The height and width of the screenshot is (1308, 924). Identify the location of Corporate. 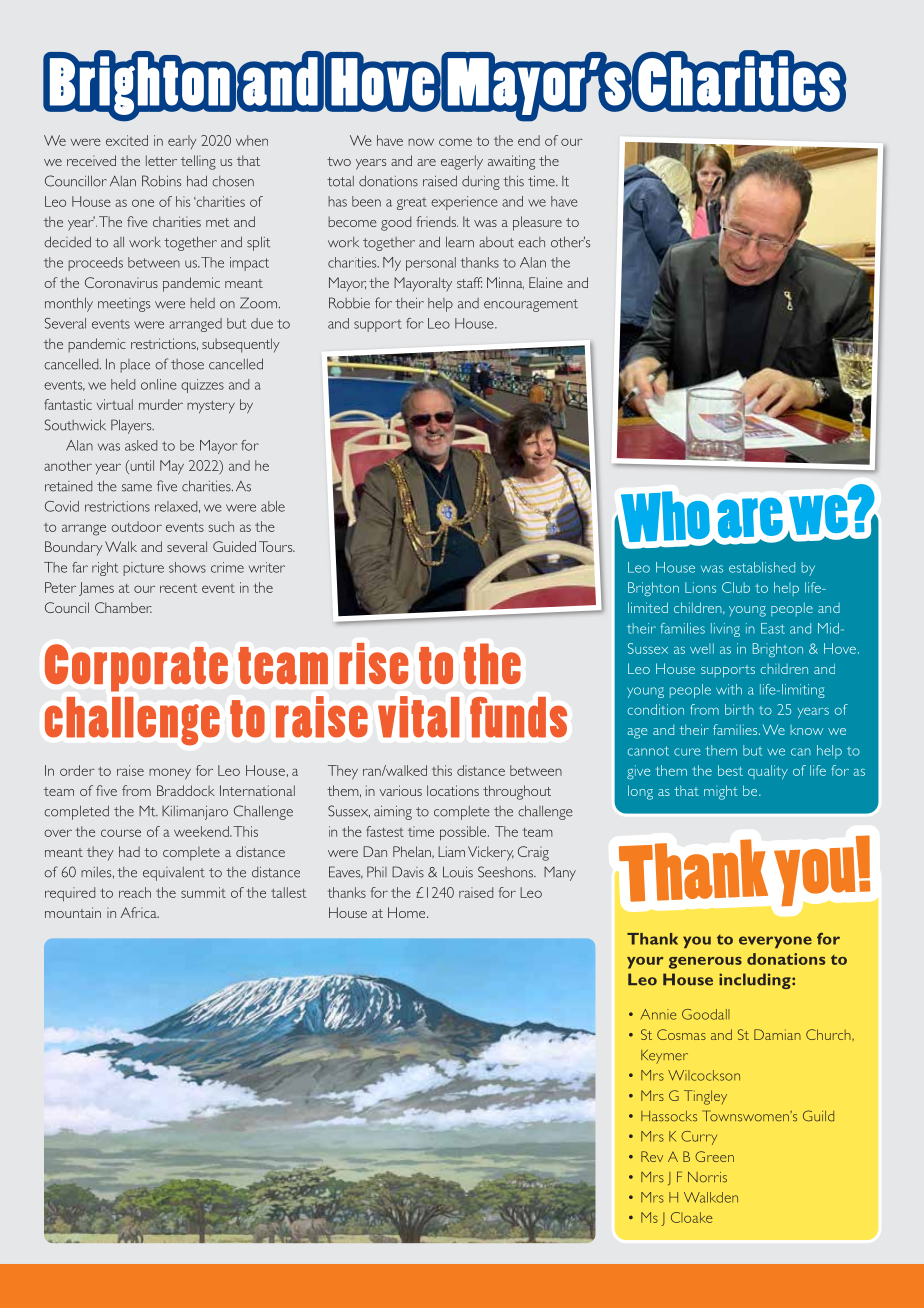
(136, 668).
